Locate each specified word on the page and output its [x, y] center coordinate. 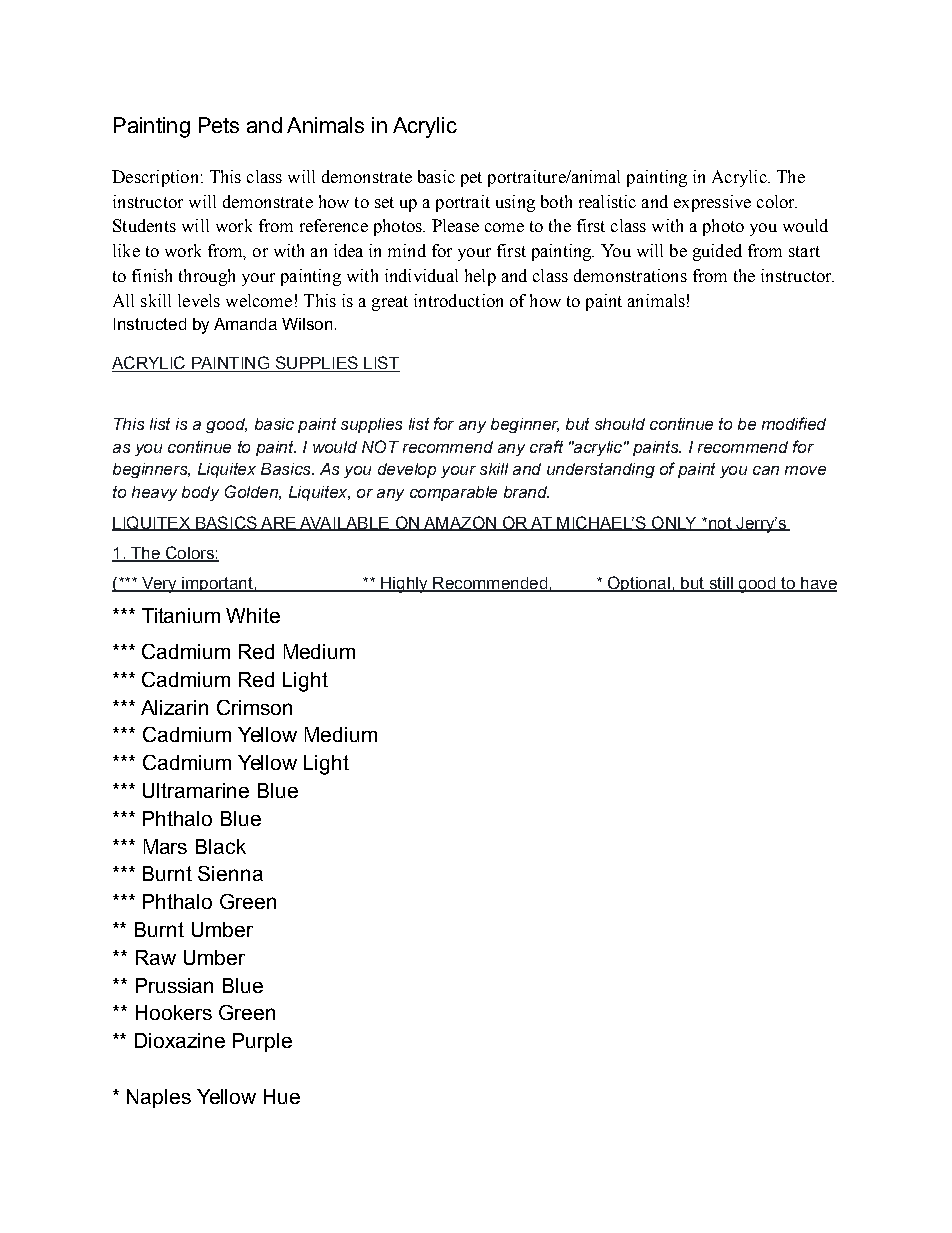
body [200, 493]
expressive [712, 203]
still [721, 584]
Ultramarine [196, 790]
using [515, 203]
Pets [219, 125]
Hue [282, 1096]
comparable [453, 493]
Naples [159, 1098]
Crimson [254, 707]
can [766, 470]
